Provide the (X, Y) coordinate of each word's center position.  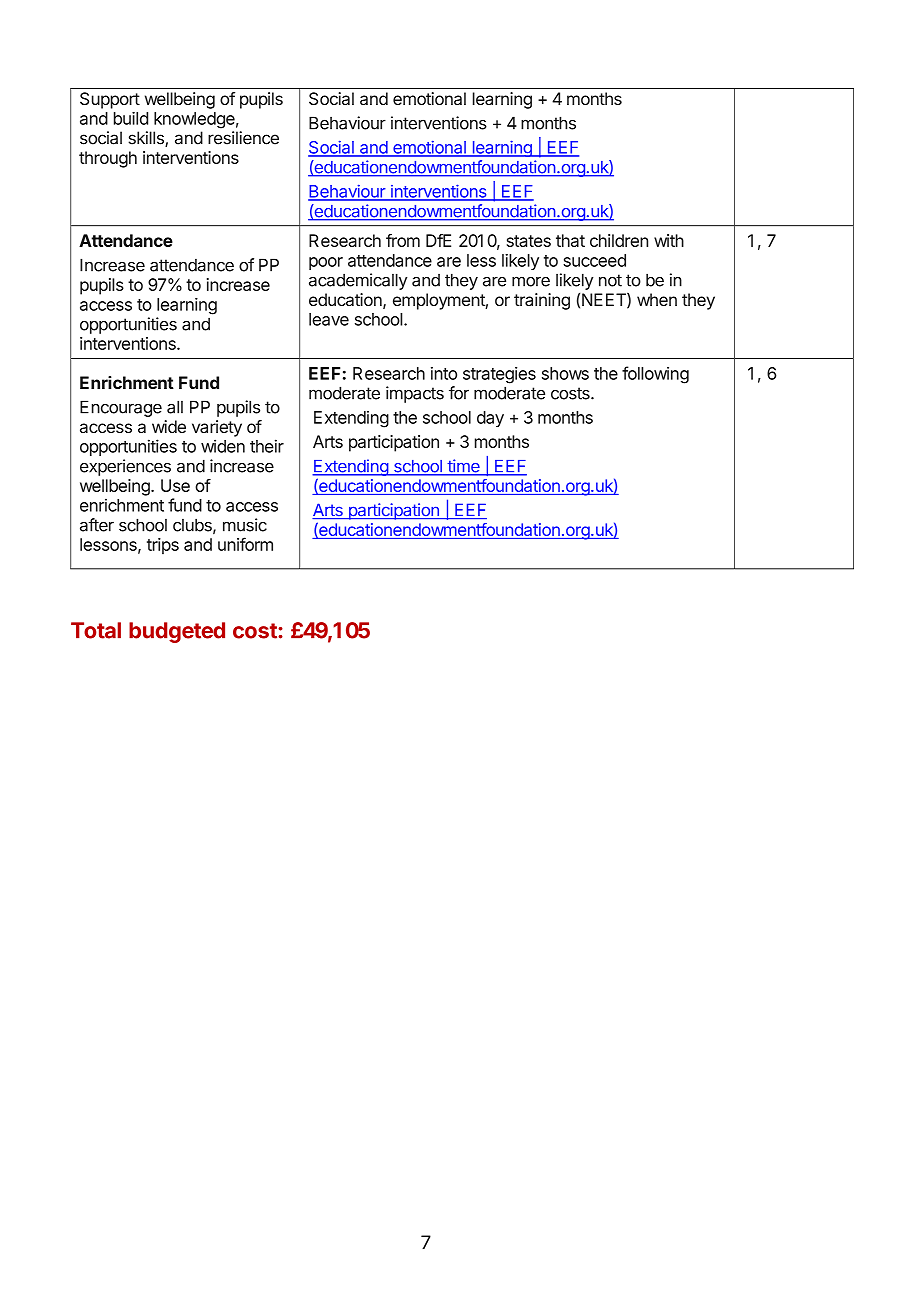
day (490, 419)
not (610, 280)
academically (358, 281)
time (463, 467)
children (619, 240)
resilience (243, 138)
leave (329, 319)
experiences (125, 467)
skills (147, 139)
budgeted (177, 632)
